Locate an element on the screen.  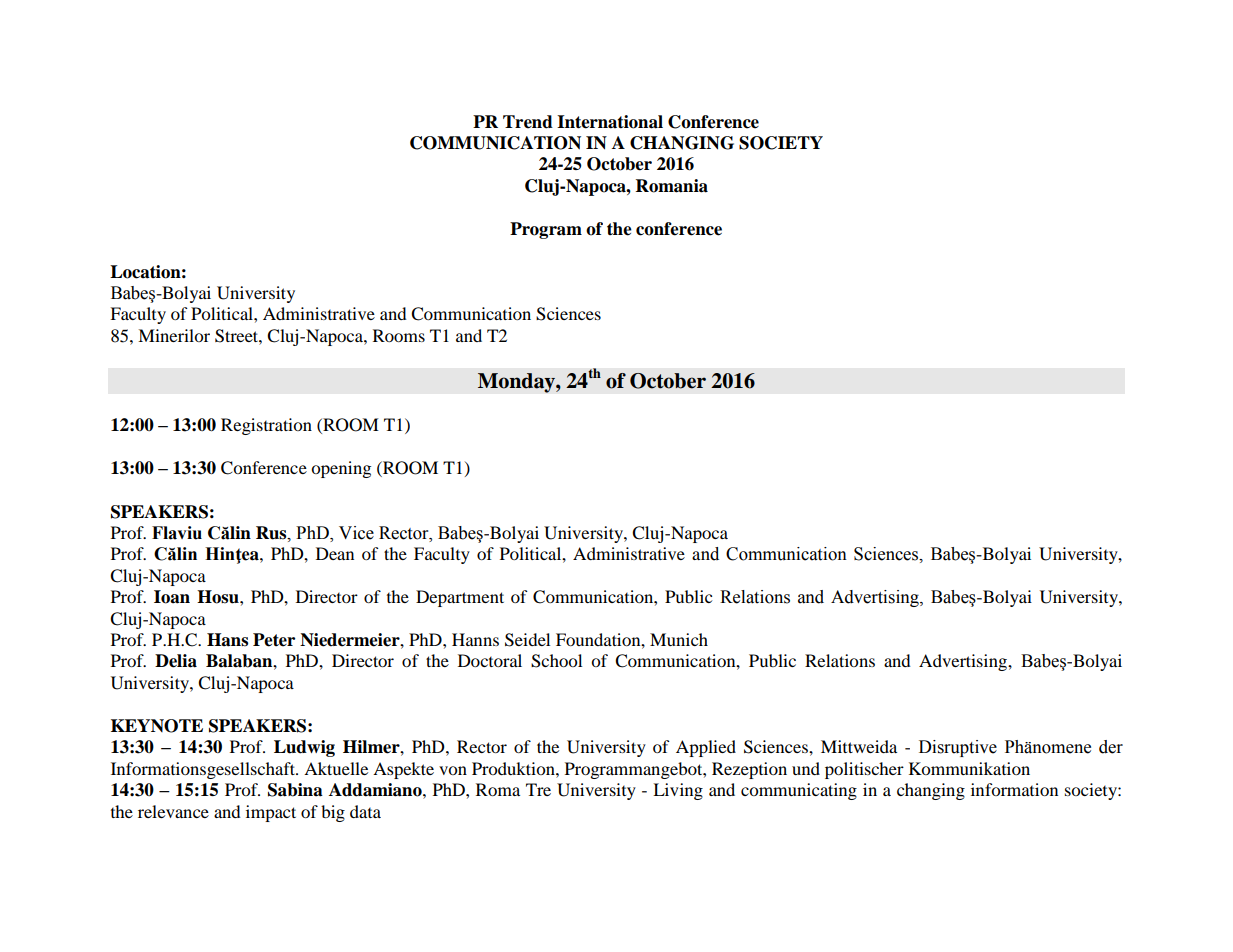
Munich is located at coordinates (679, 639).
